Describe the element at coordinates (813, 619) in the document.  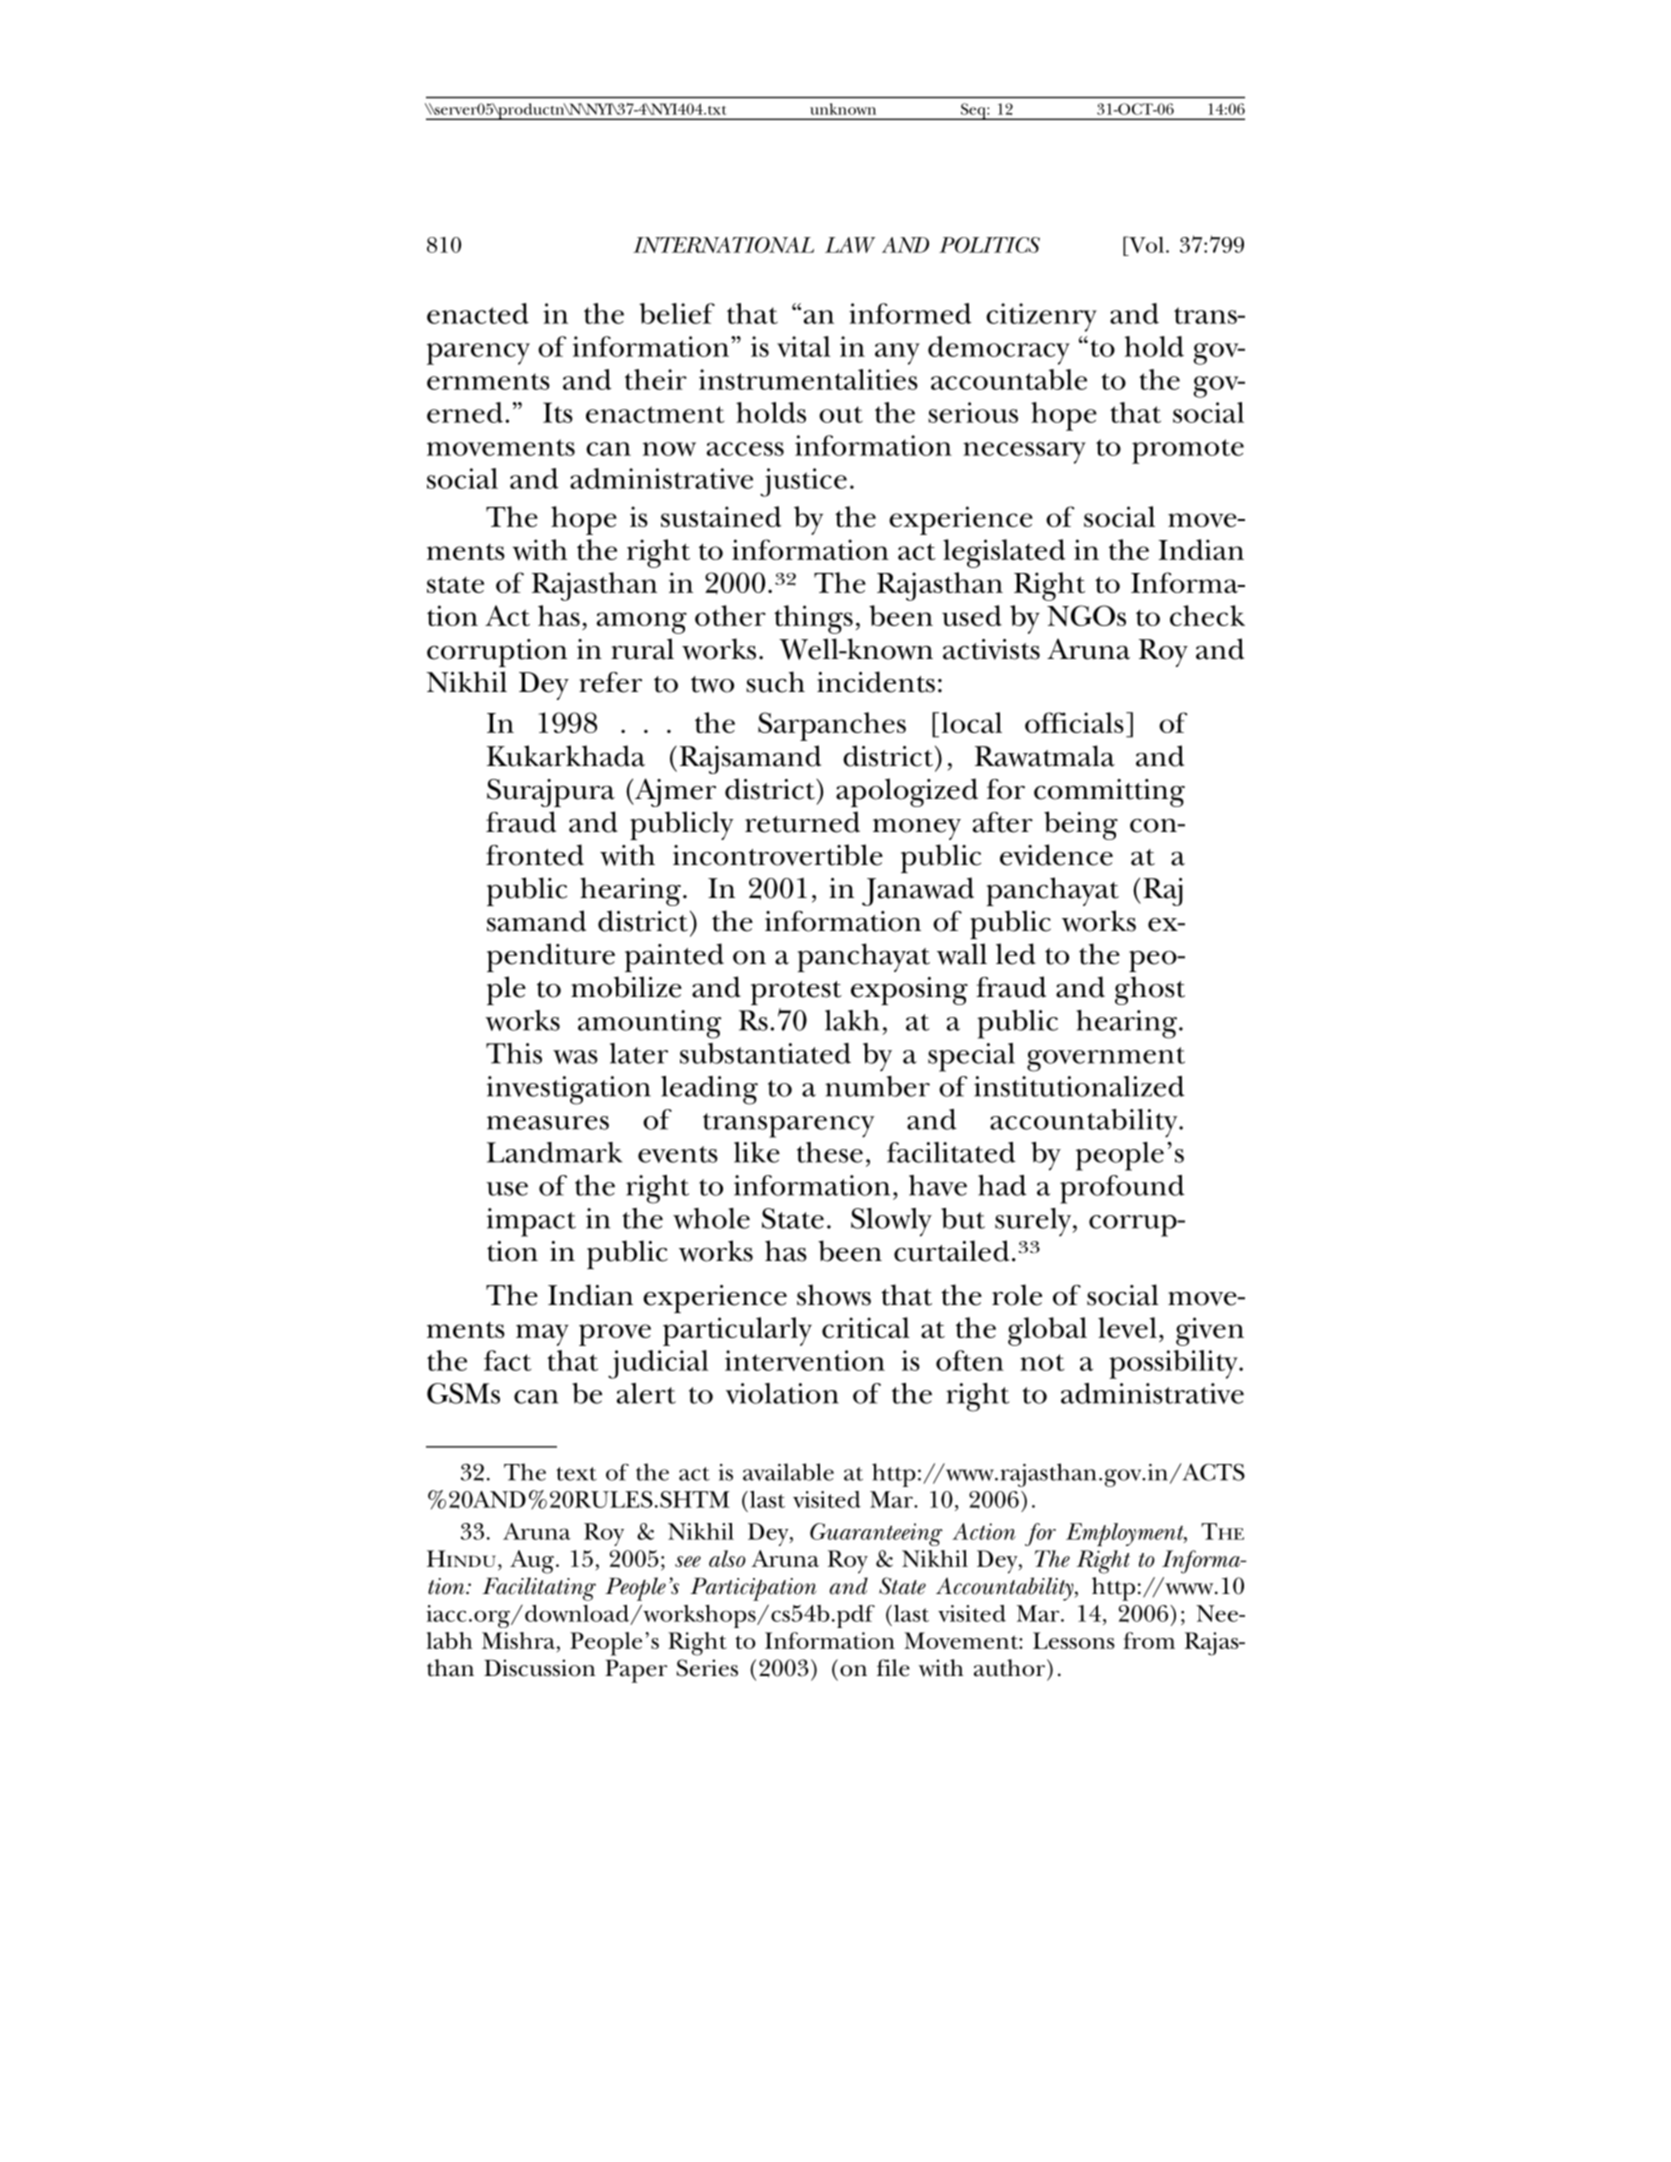
I see `things` at that location.
